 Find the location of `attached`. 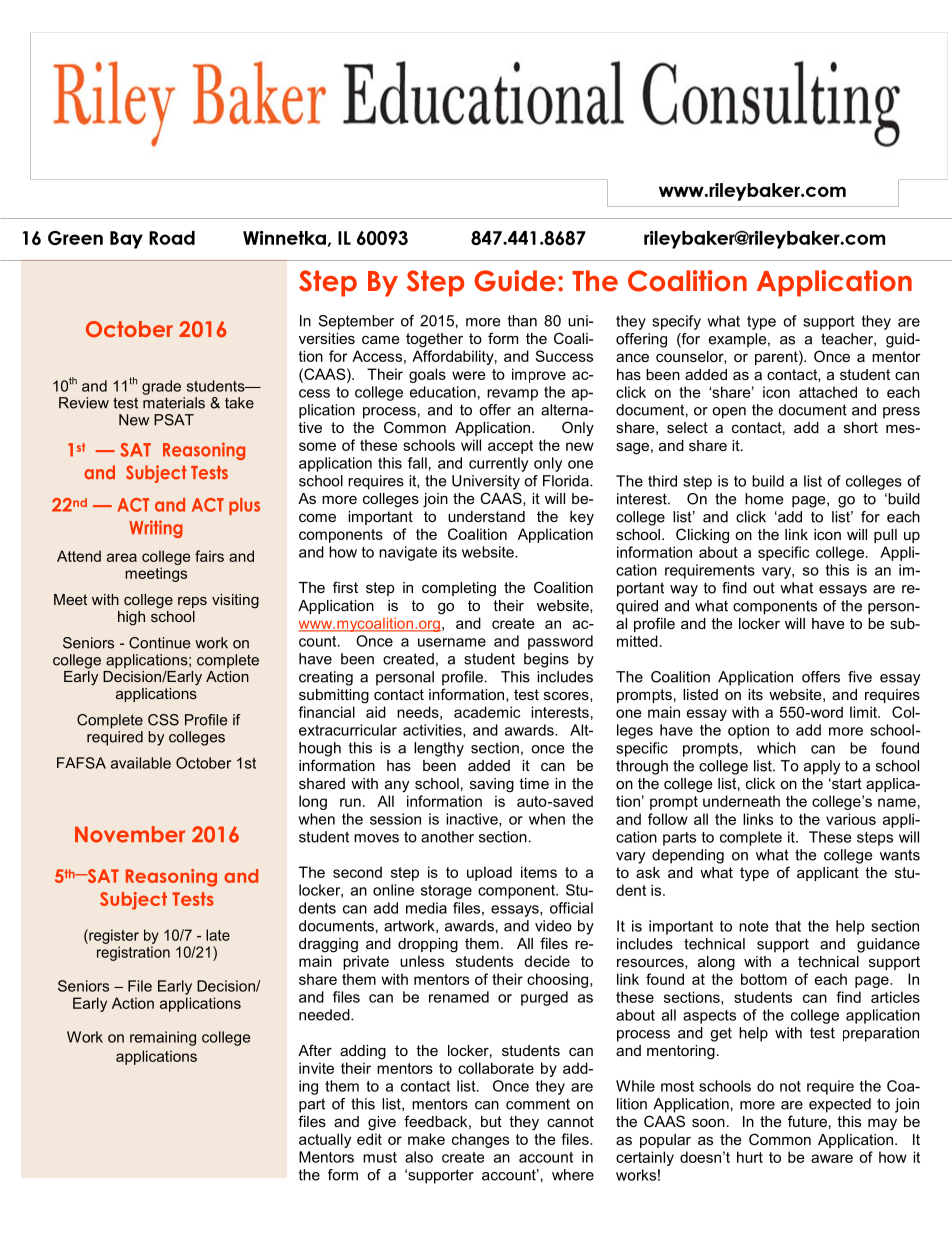

attached is located at coordinates (828, 392).
